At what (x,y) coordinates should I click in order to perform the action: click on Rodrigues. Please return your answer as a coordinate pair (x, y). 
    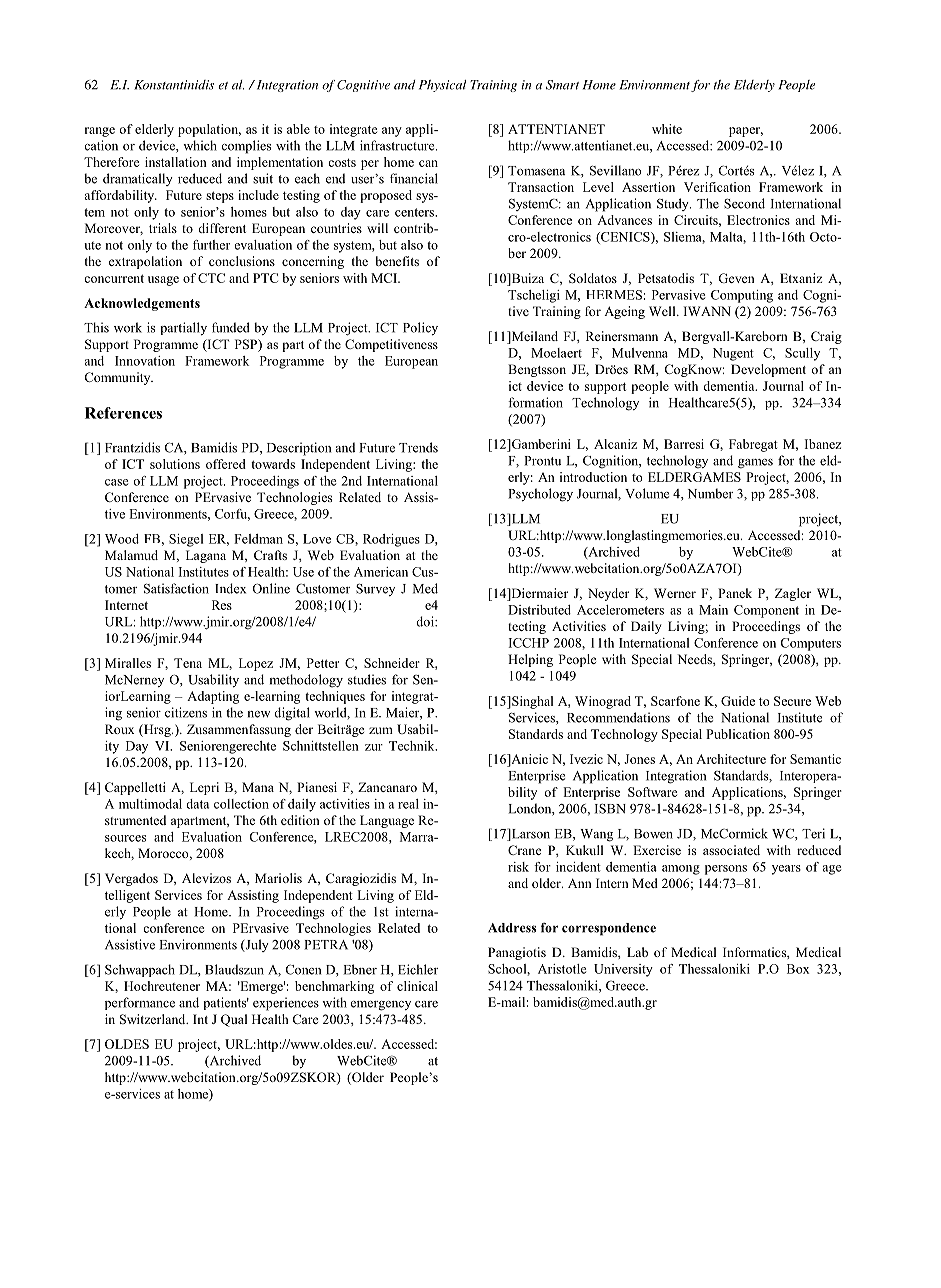
    Looking at the image, I should click on (391, 540).
